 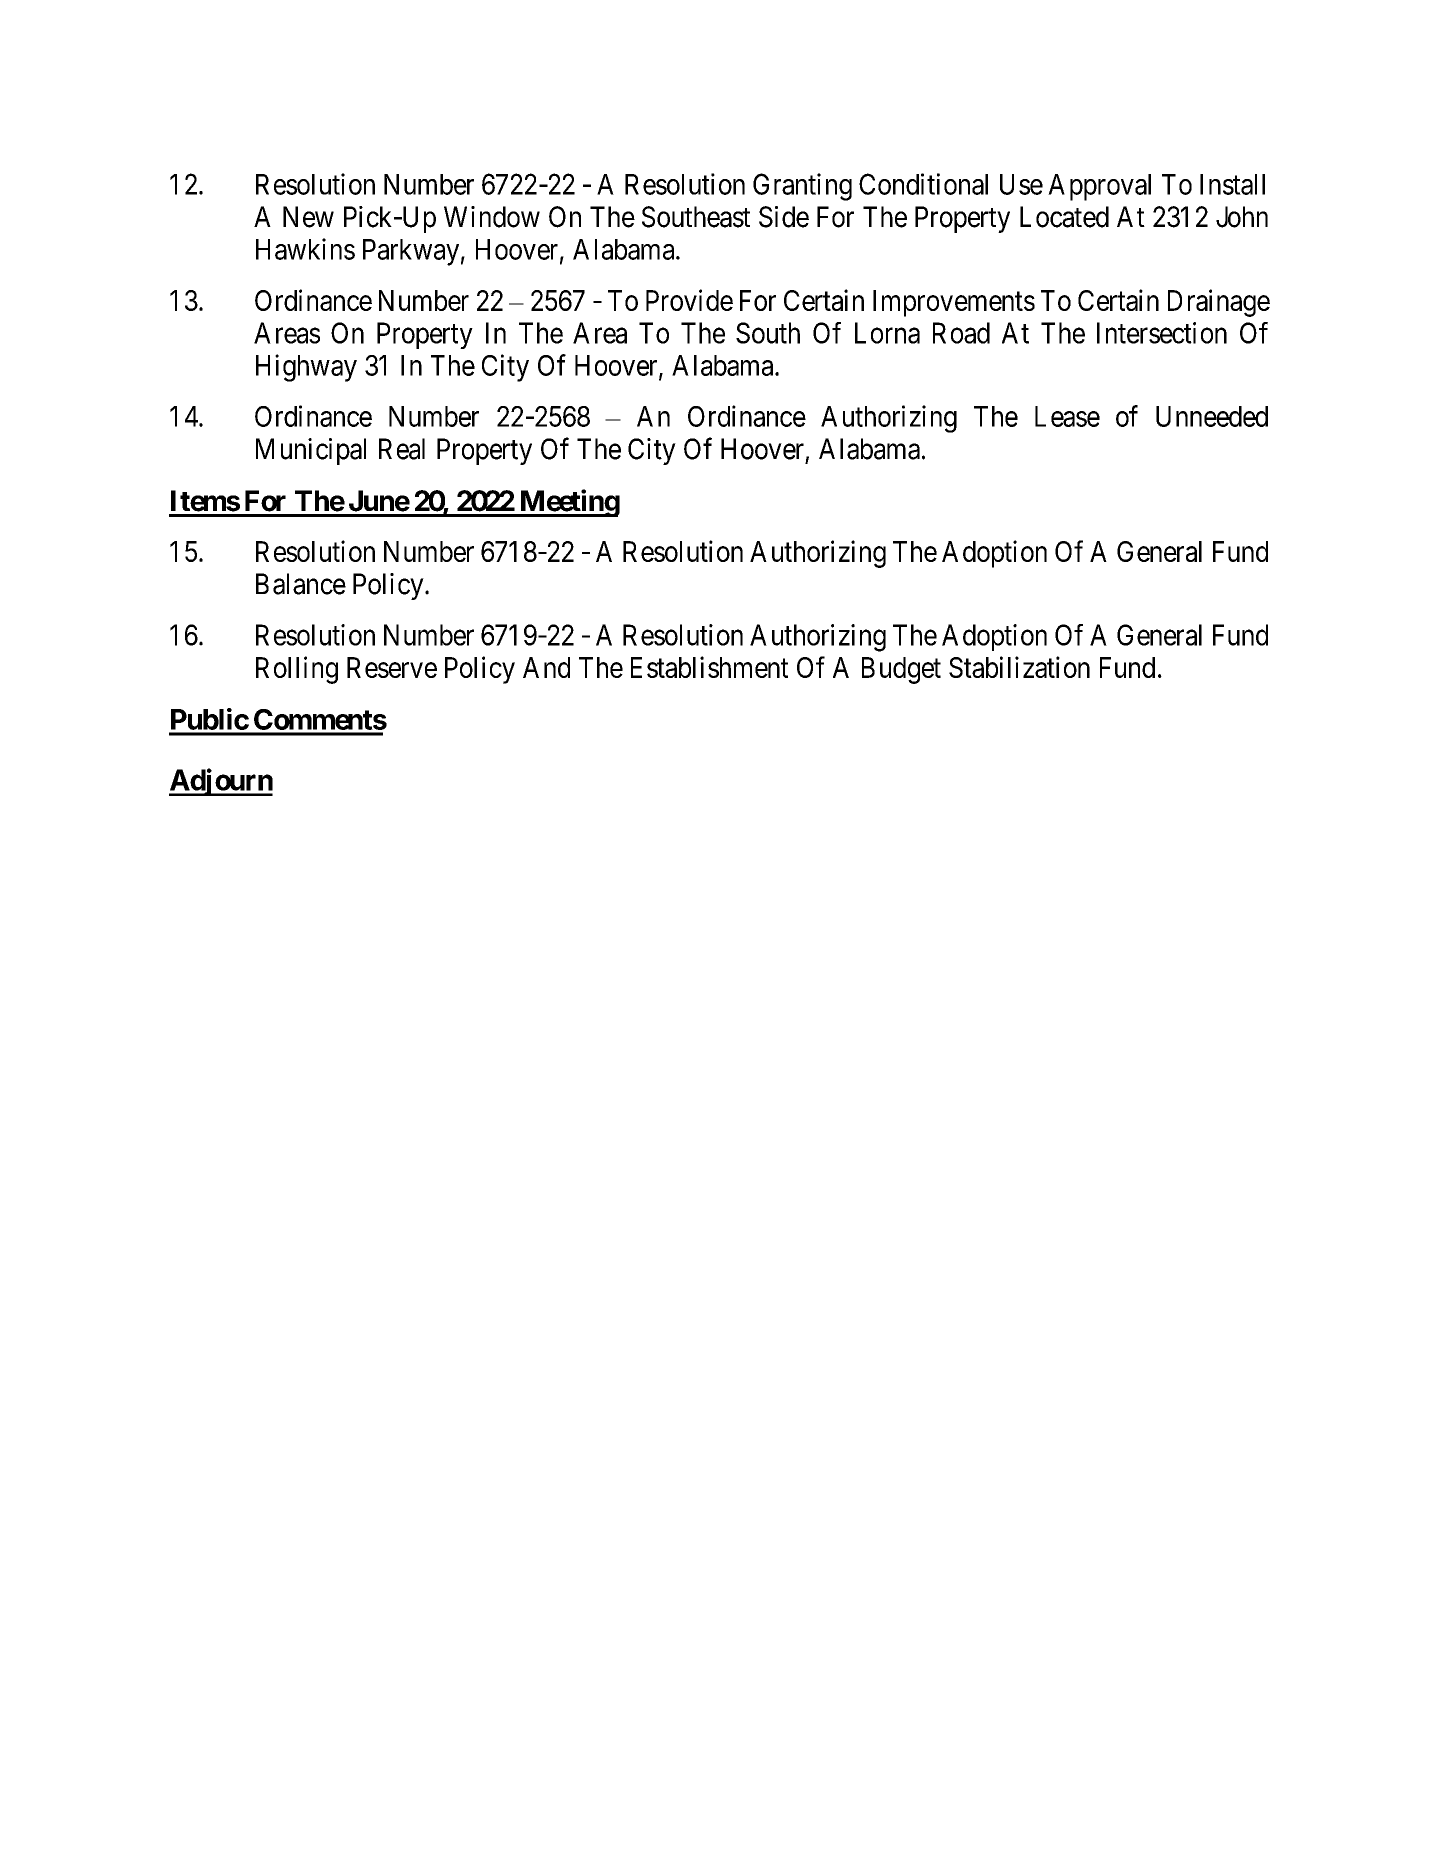 I want to click on Approval, so click(x=1099, y=187).
